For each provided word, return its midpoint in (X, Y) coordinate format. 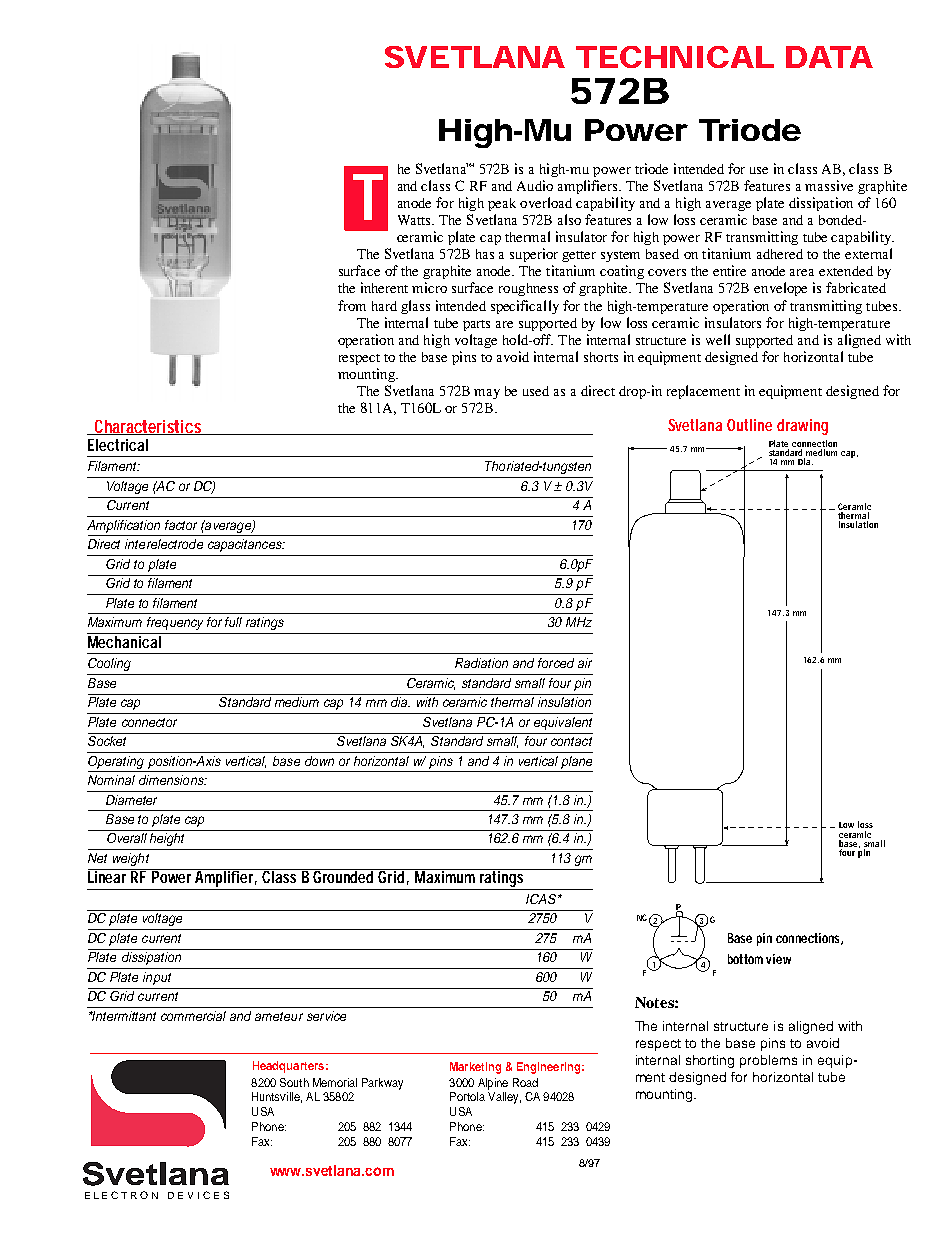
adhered (780, 254)
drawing (802, 427)
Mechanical (125, 640)
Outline (749, 425)
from (352, 305)
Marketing (475, 1068)
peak (502, 204)
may (487, 394)
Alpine (493, 1084)
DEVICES (198, 1195)
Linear (109, 876)
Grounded (344, 876)
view (778, 959)
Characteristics (148, 427)
